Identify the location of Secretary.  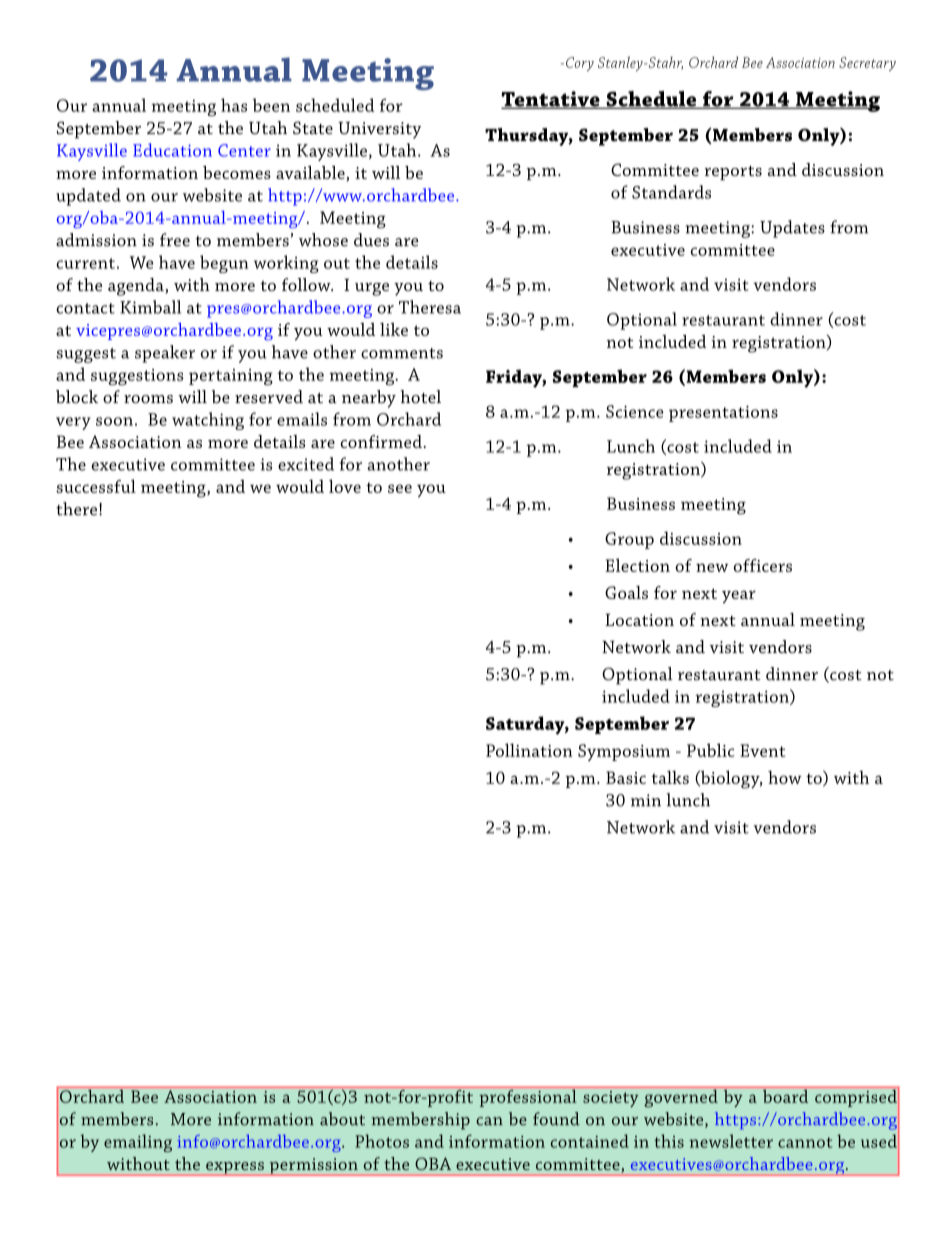
(867, 64).
